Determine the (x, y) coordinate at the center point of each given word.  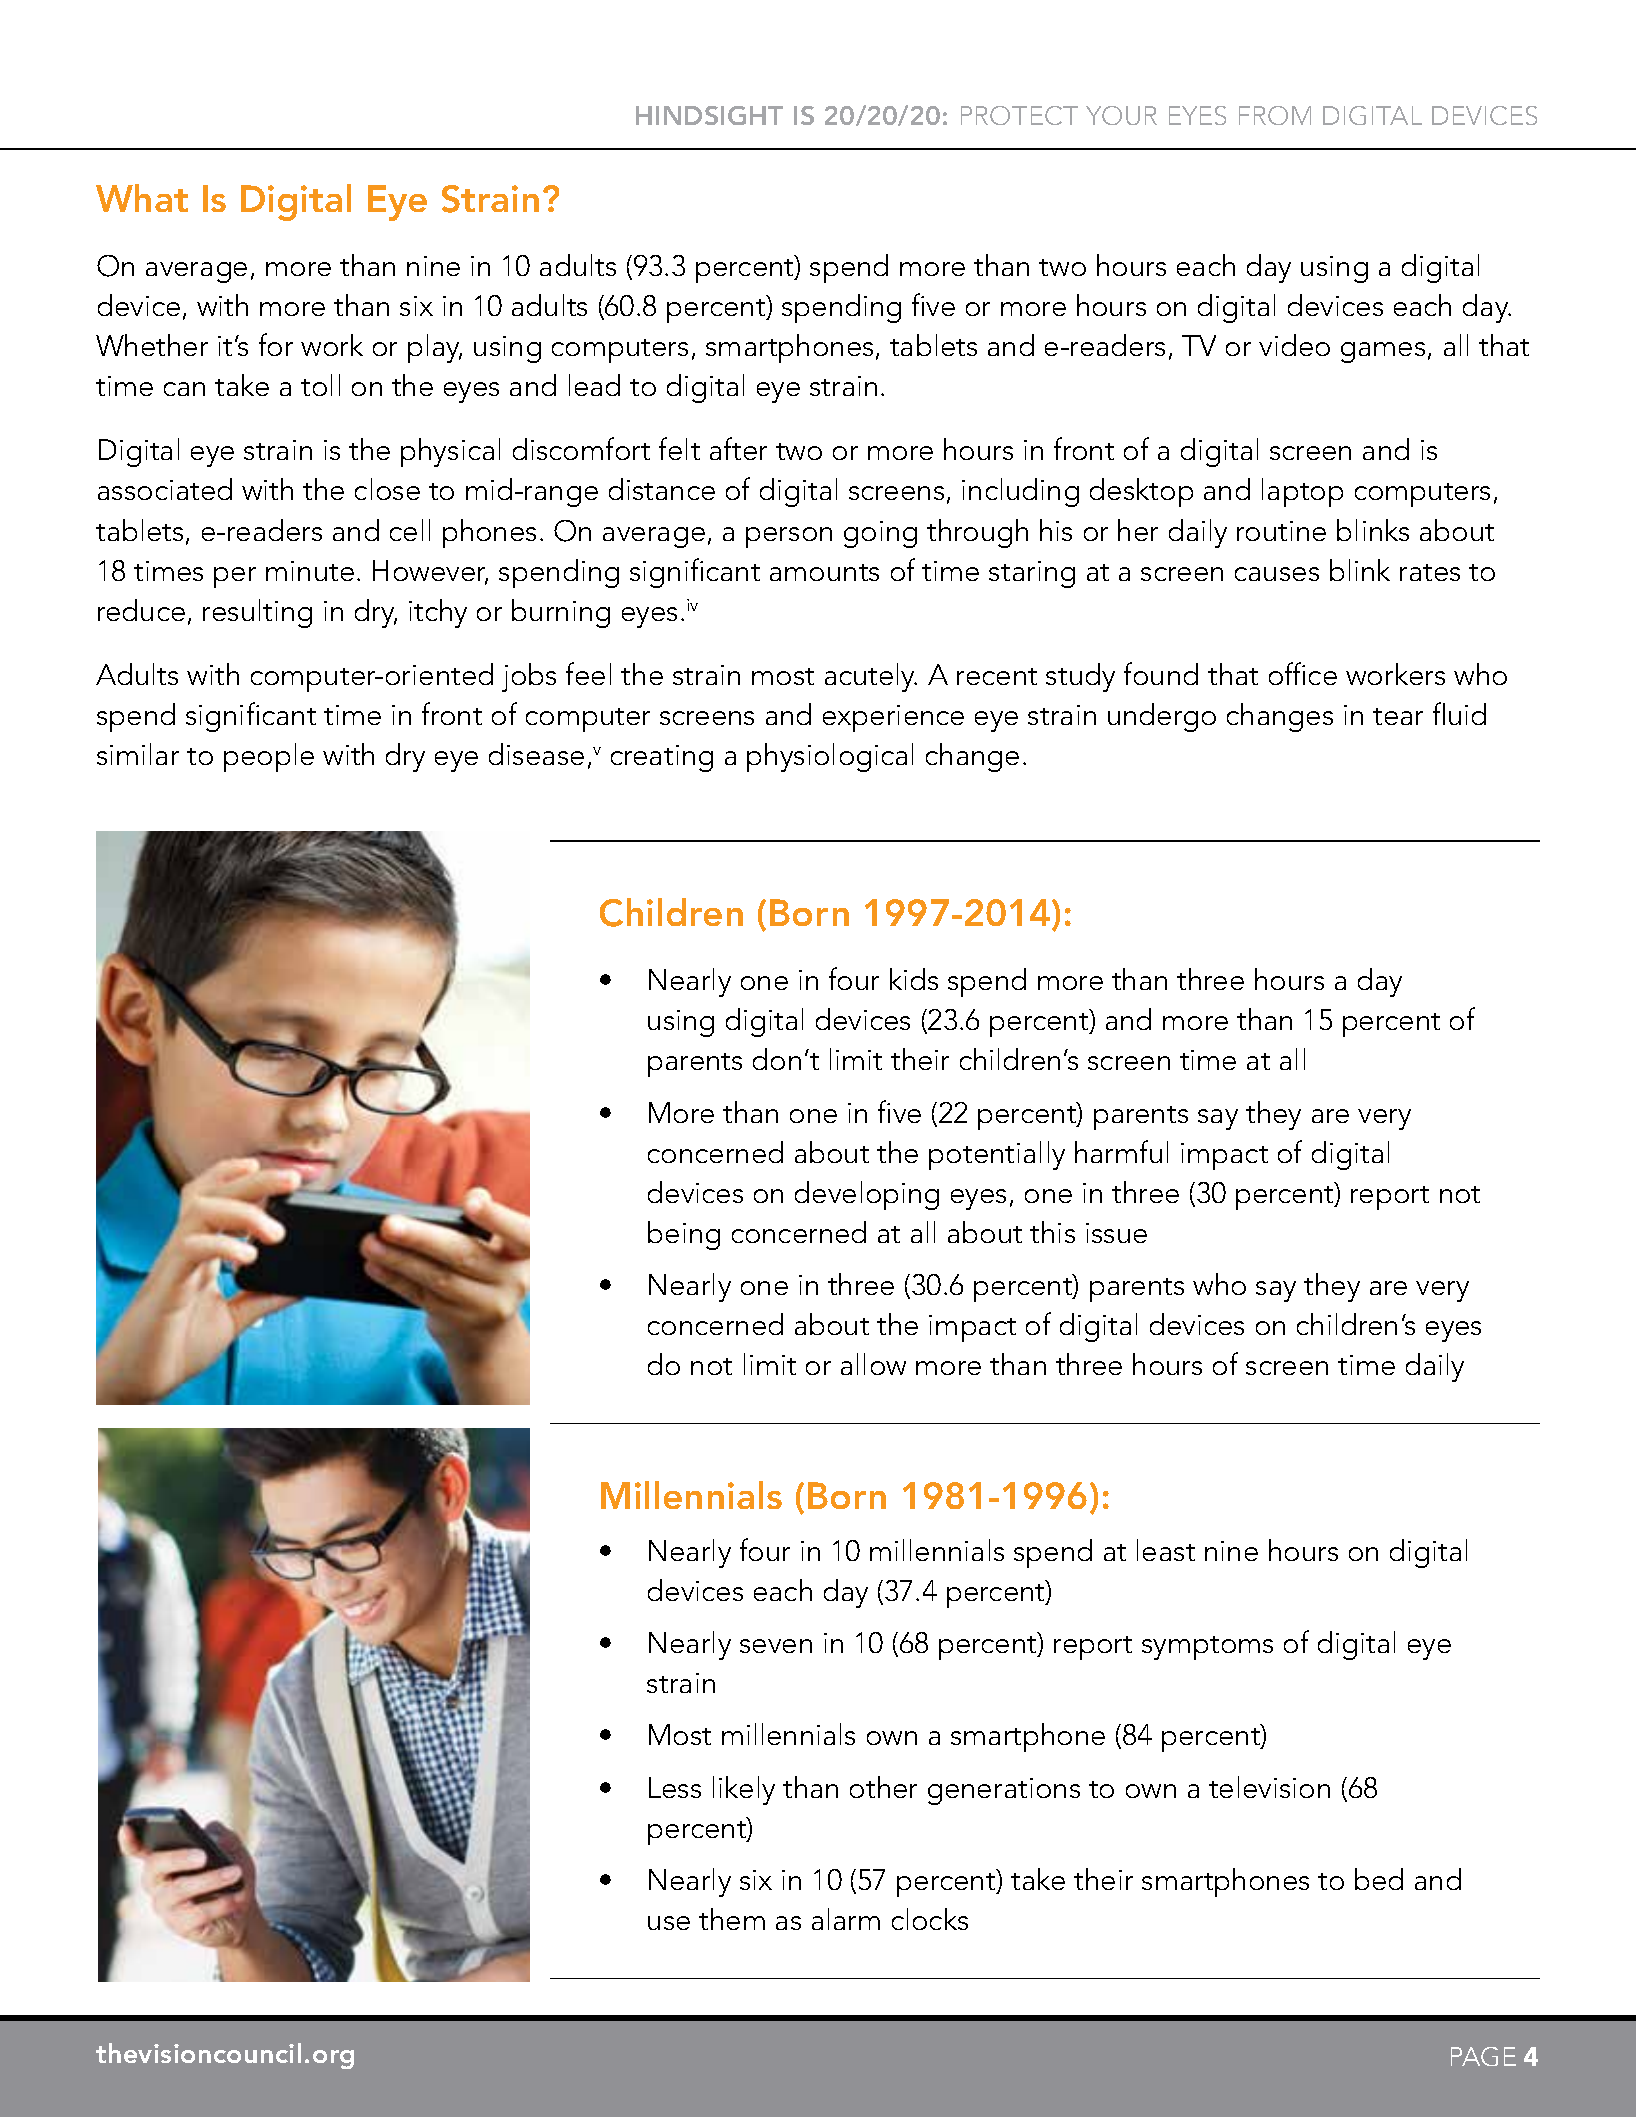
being (684, 1235)
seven (776, 1646)
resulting (257, 613)
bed (1379, 1879)
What (142, 198)
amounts (824, 572)
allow (873, 1364)
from (1275, 115)
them (732, 1919)
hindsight (709, 115)
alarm (846, 1919)
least (1166, 1550)
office (1303, 673)
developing (867, 1195)
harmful (1121, 1151)
